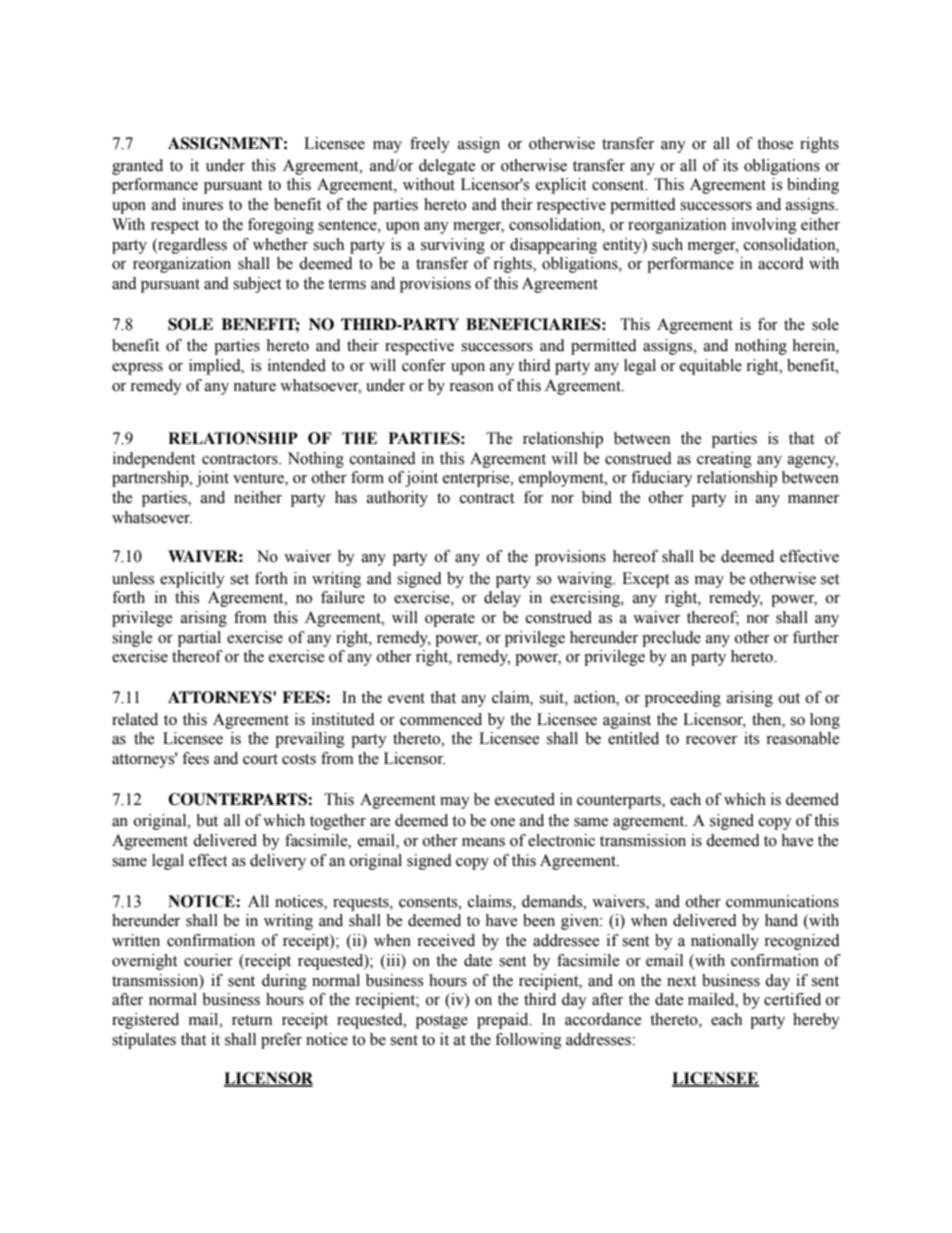 Image resolution: width=952 pixels, height=1233 pixels. I want to click on delegate, so click(447, 167).
